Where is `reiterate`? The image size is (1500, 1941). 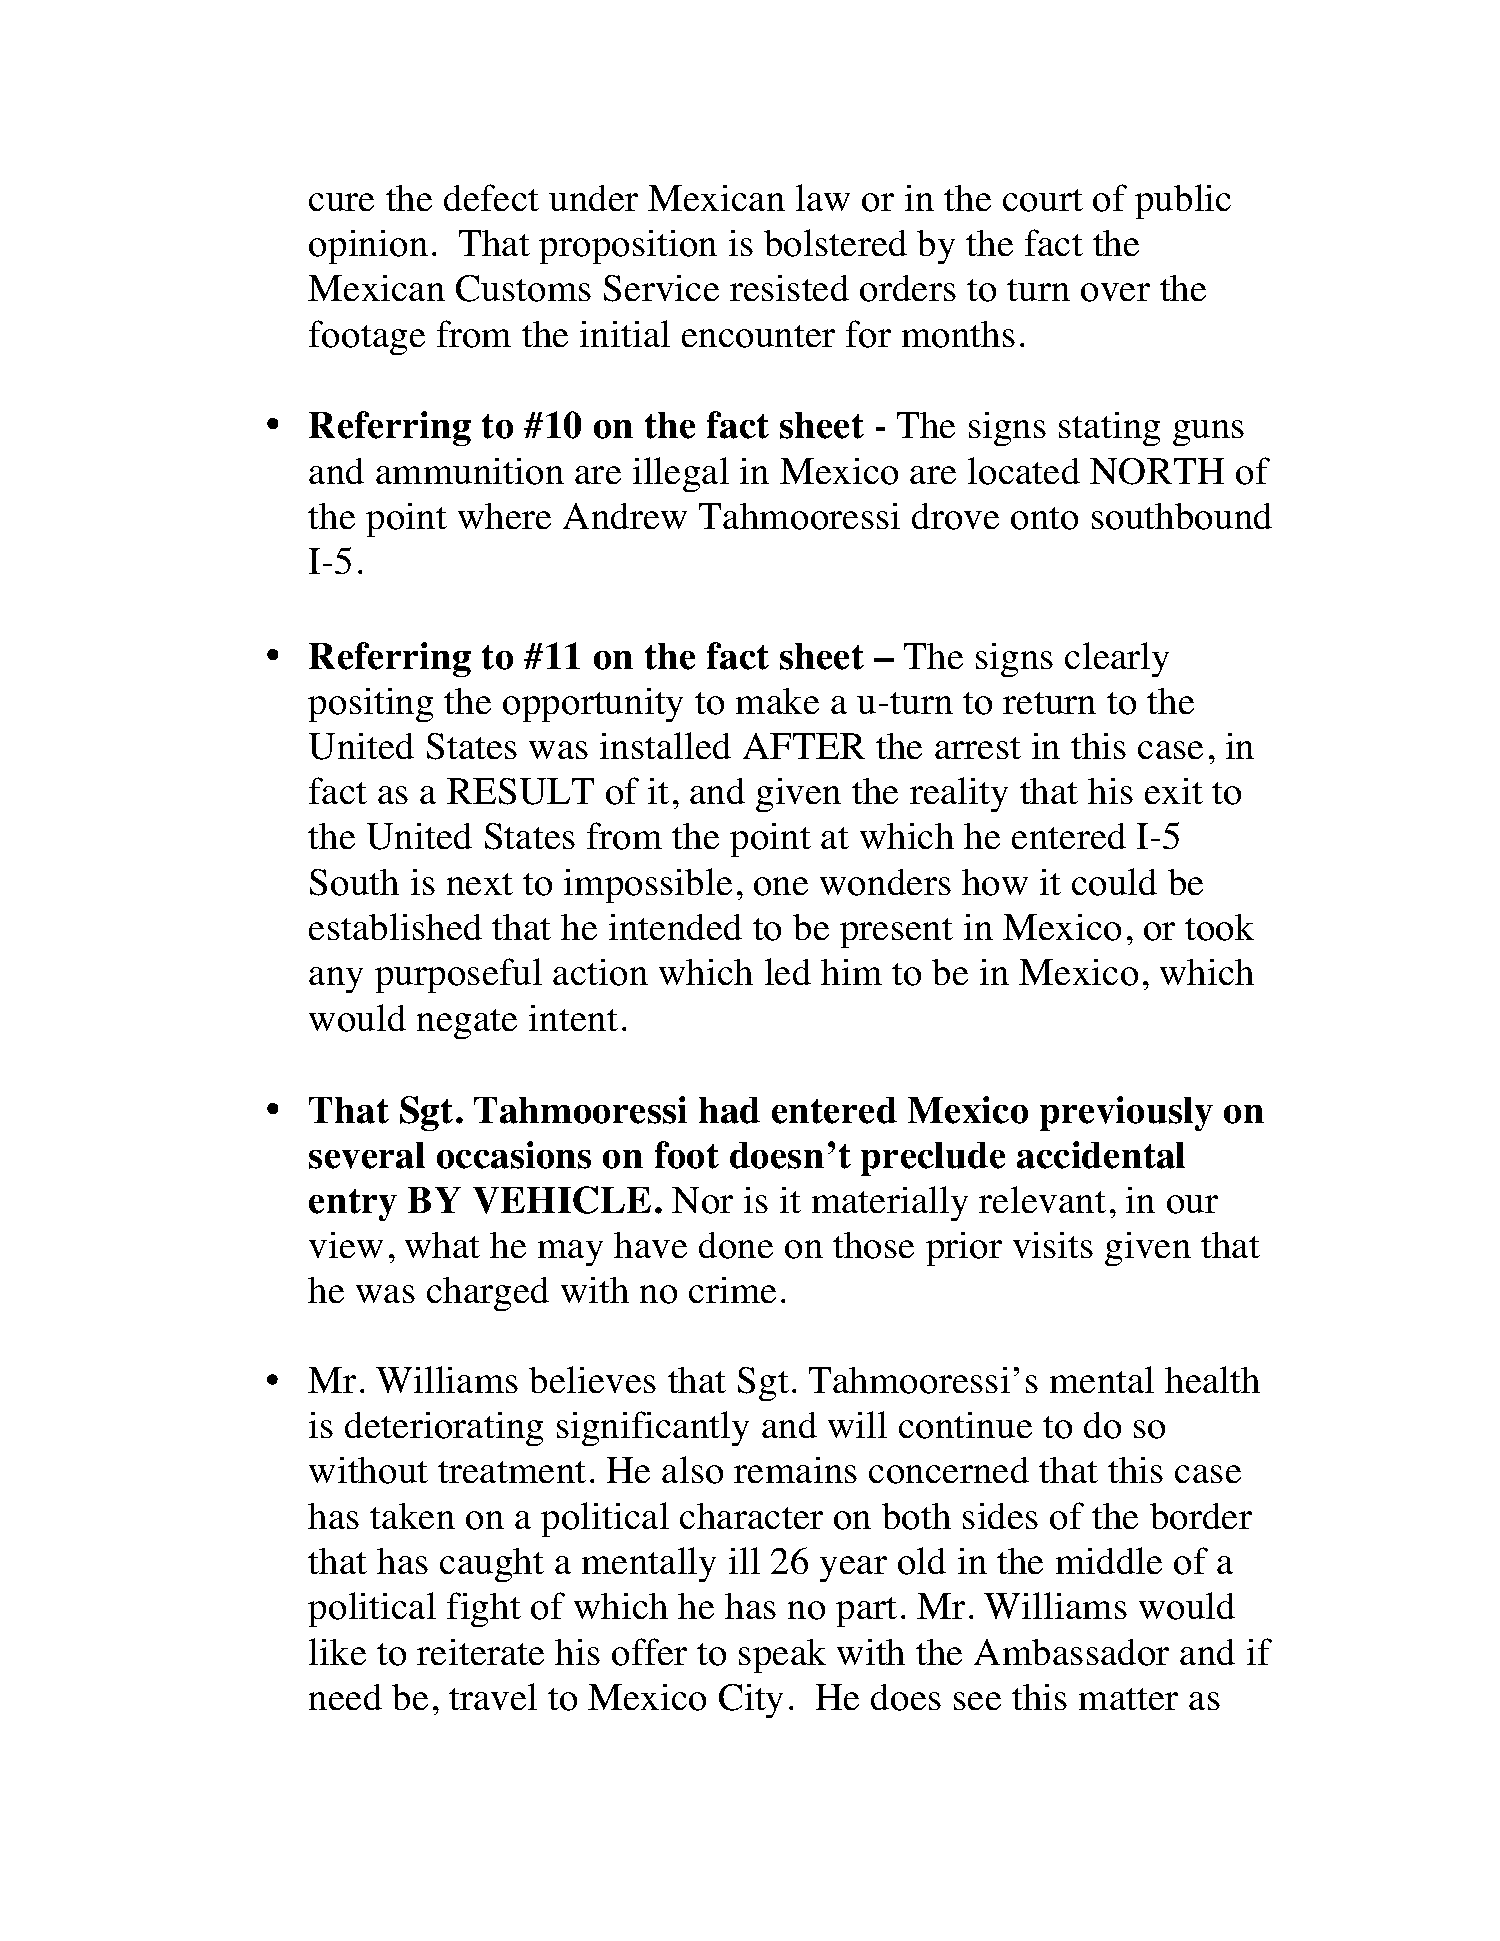
reiterate is located at coordinates (480, 1652).
